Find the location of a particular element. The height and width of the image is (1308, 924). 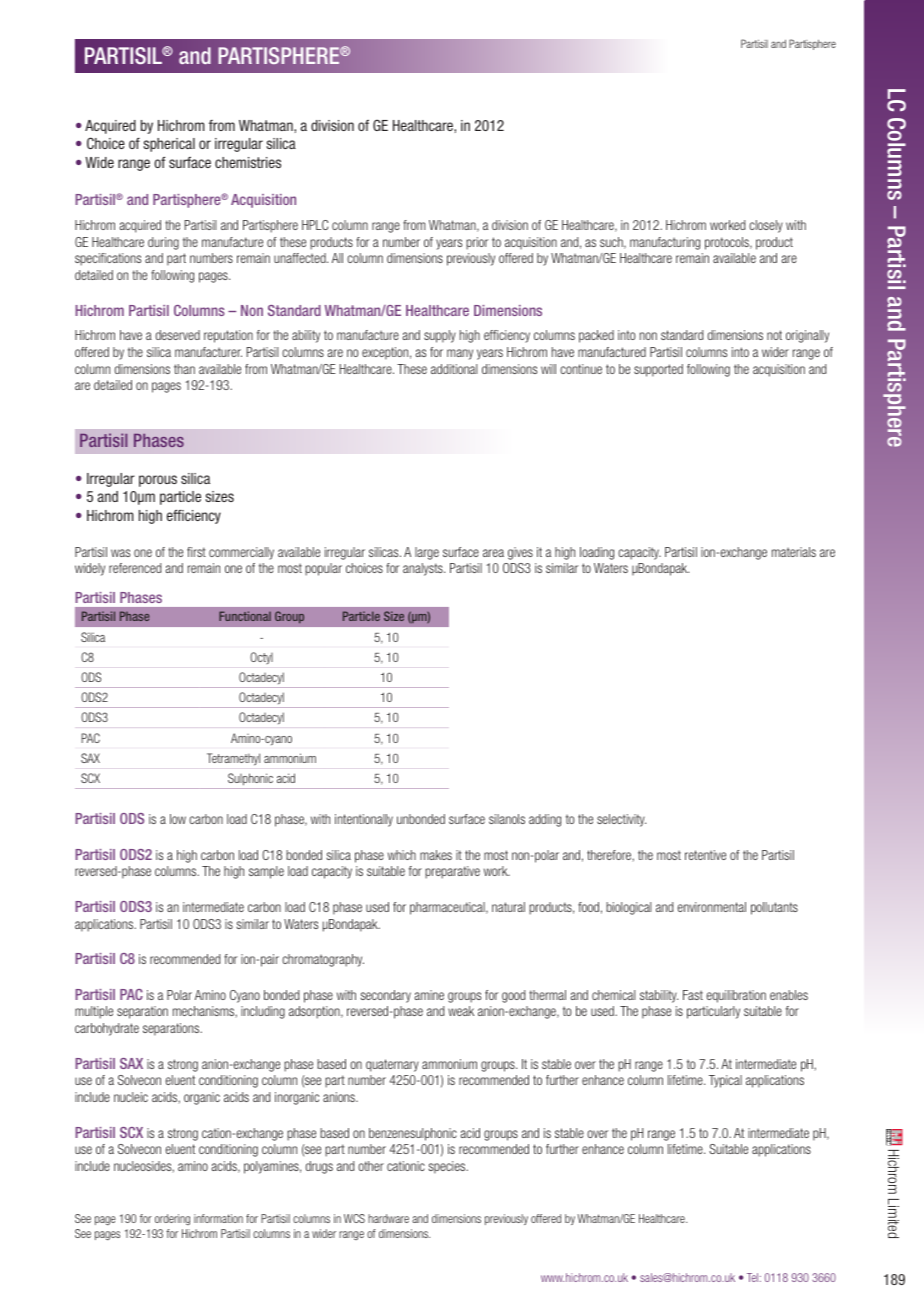

referenced is located at coordinates (135, 568).
